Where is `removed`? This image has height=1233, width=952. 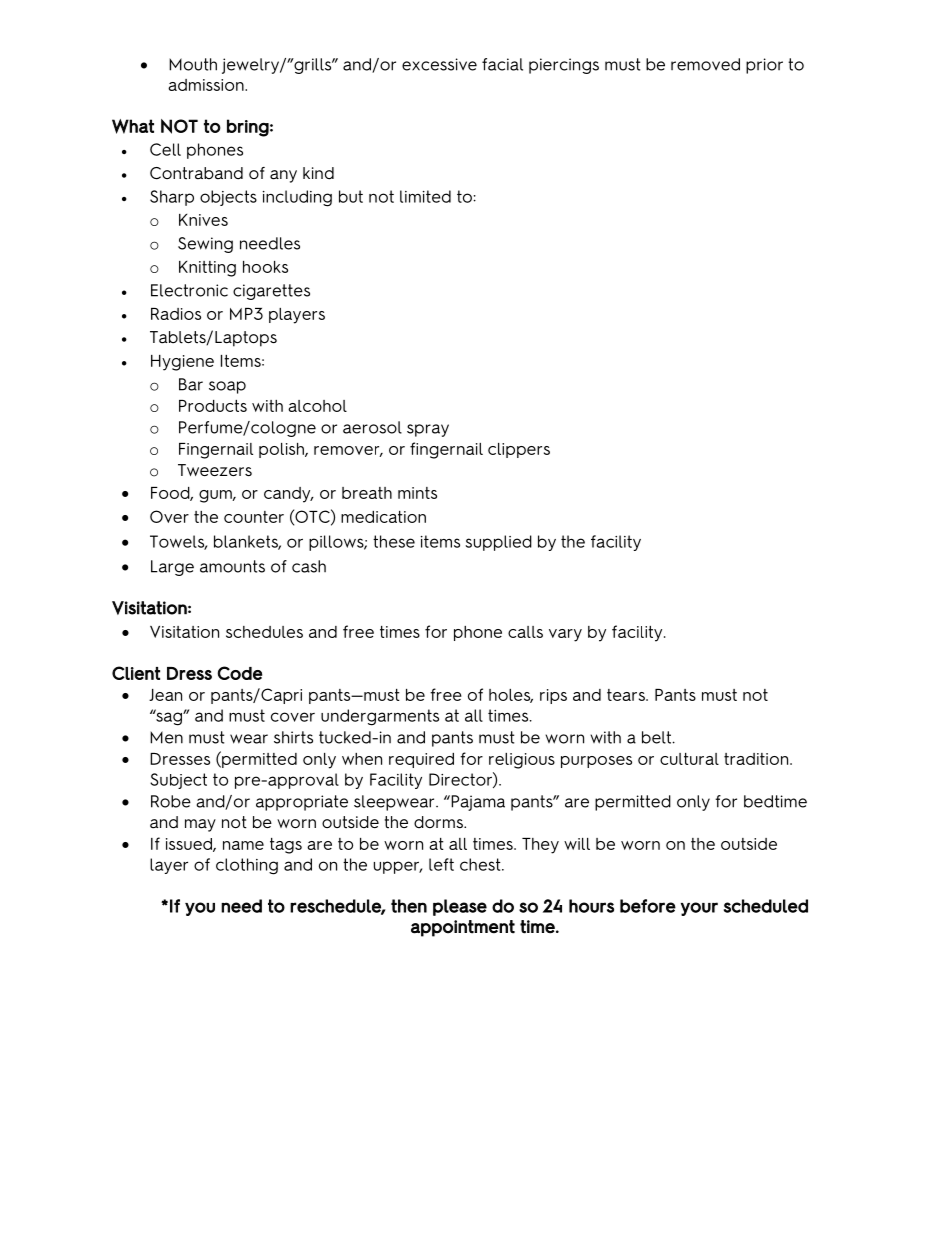
removed is located at coordinates (705, 64).
